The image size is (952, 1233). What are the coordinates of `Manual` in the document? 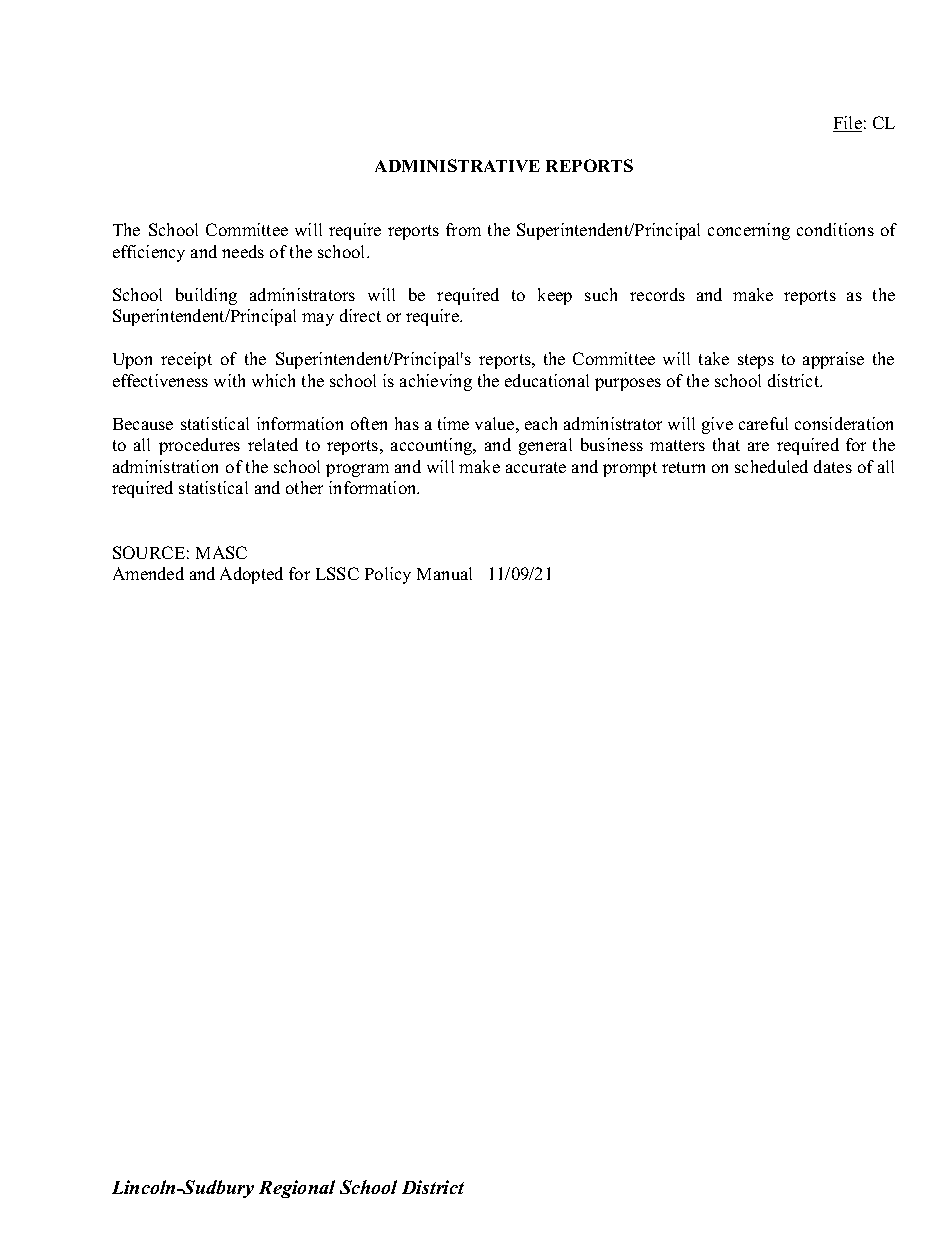 It's located at (444, 573).
